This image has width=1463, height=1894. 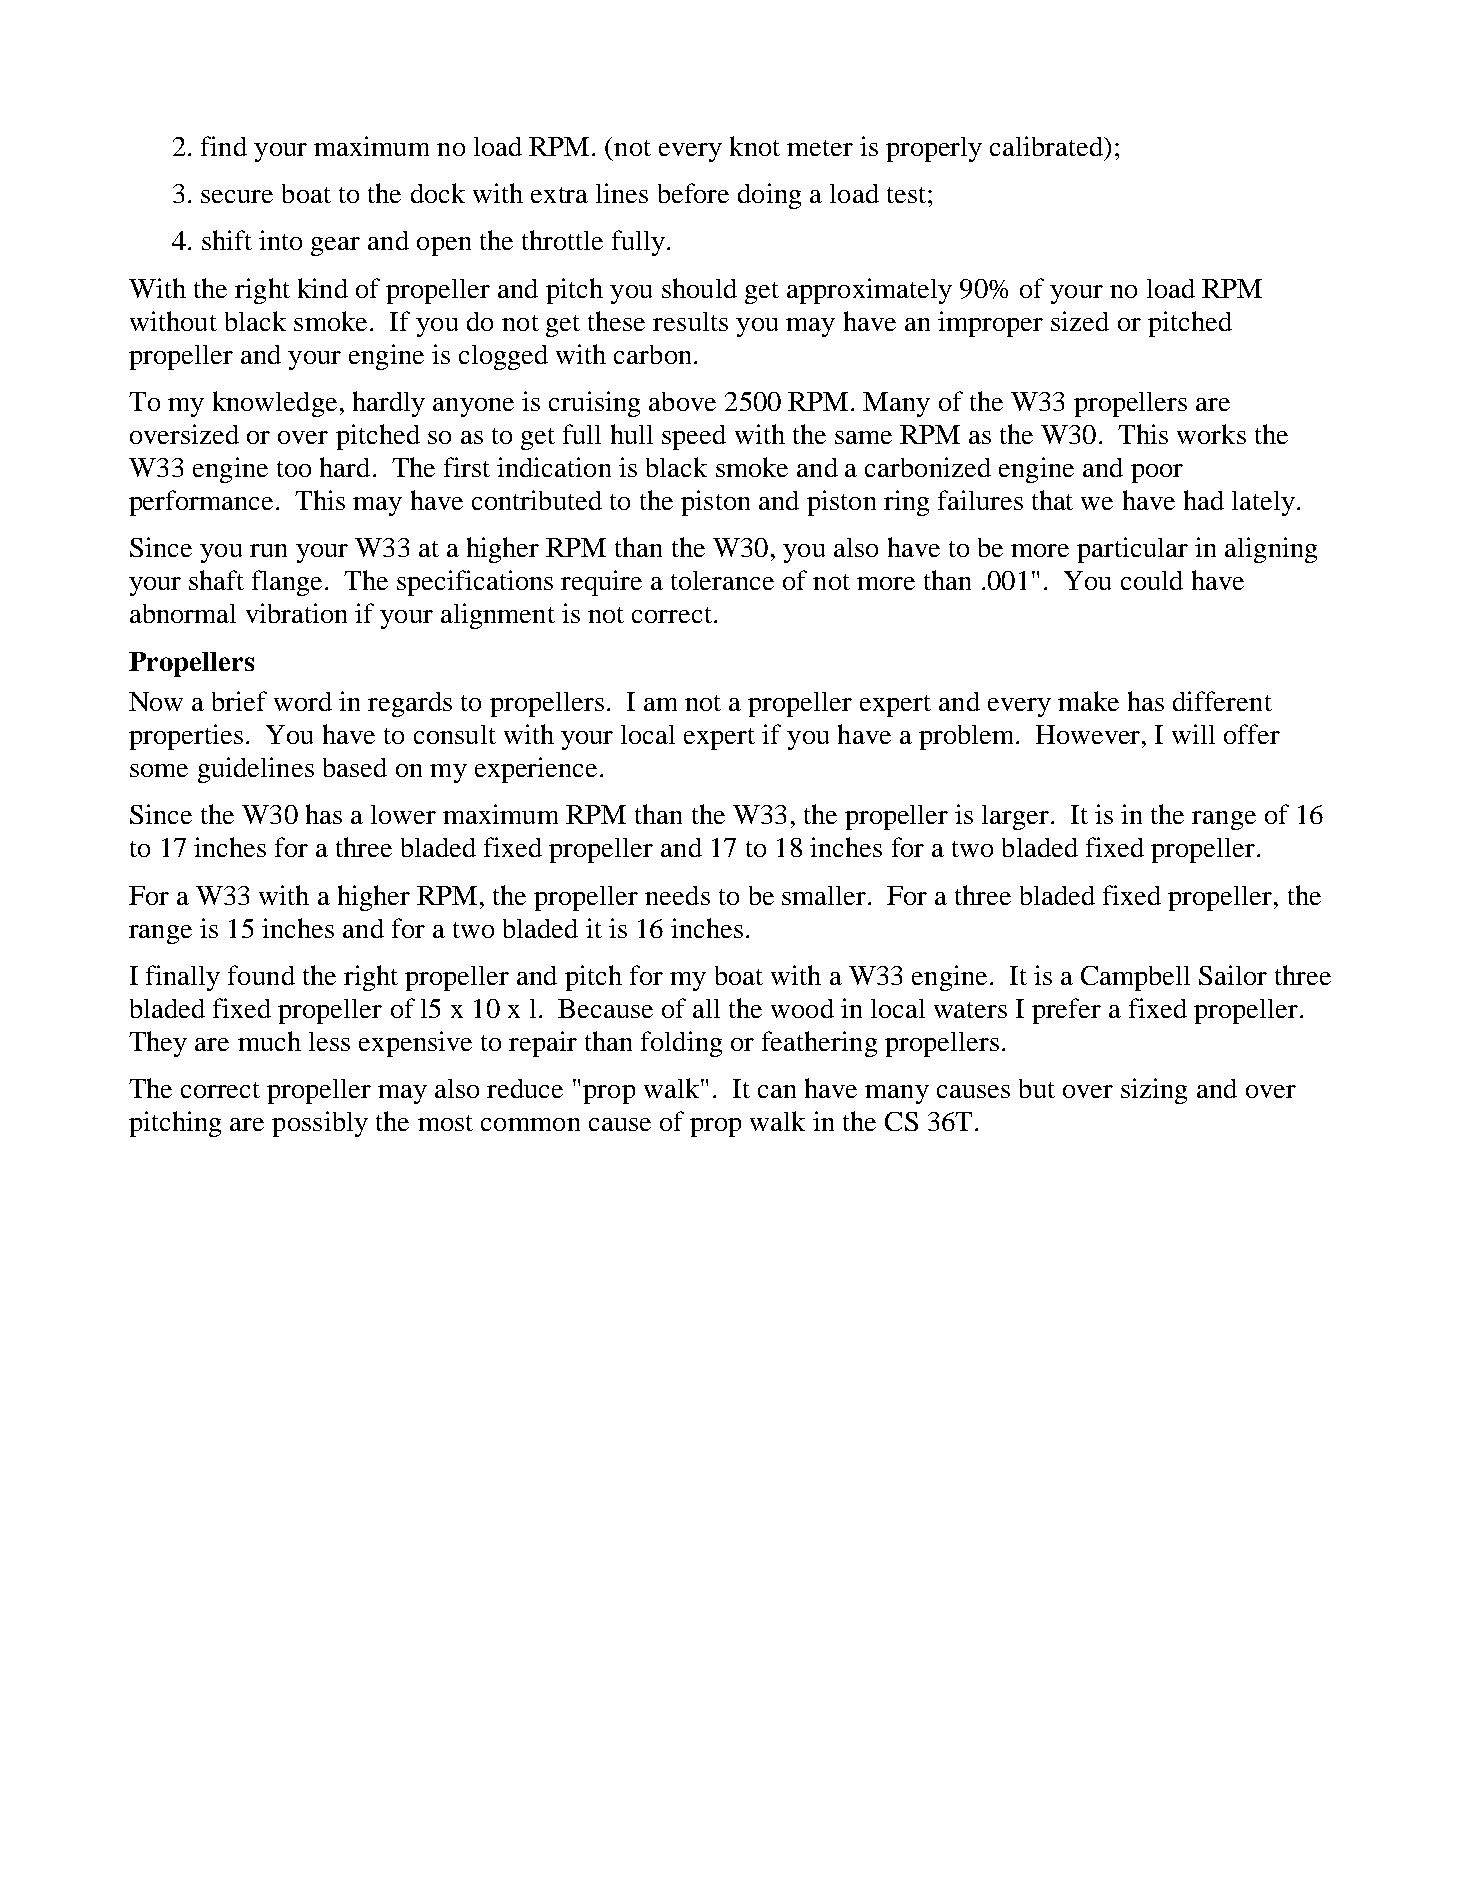 What do you see at coordinates (1048, 146) in the image?
I see `calibrated` at bounding box center [1048, 146].
